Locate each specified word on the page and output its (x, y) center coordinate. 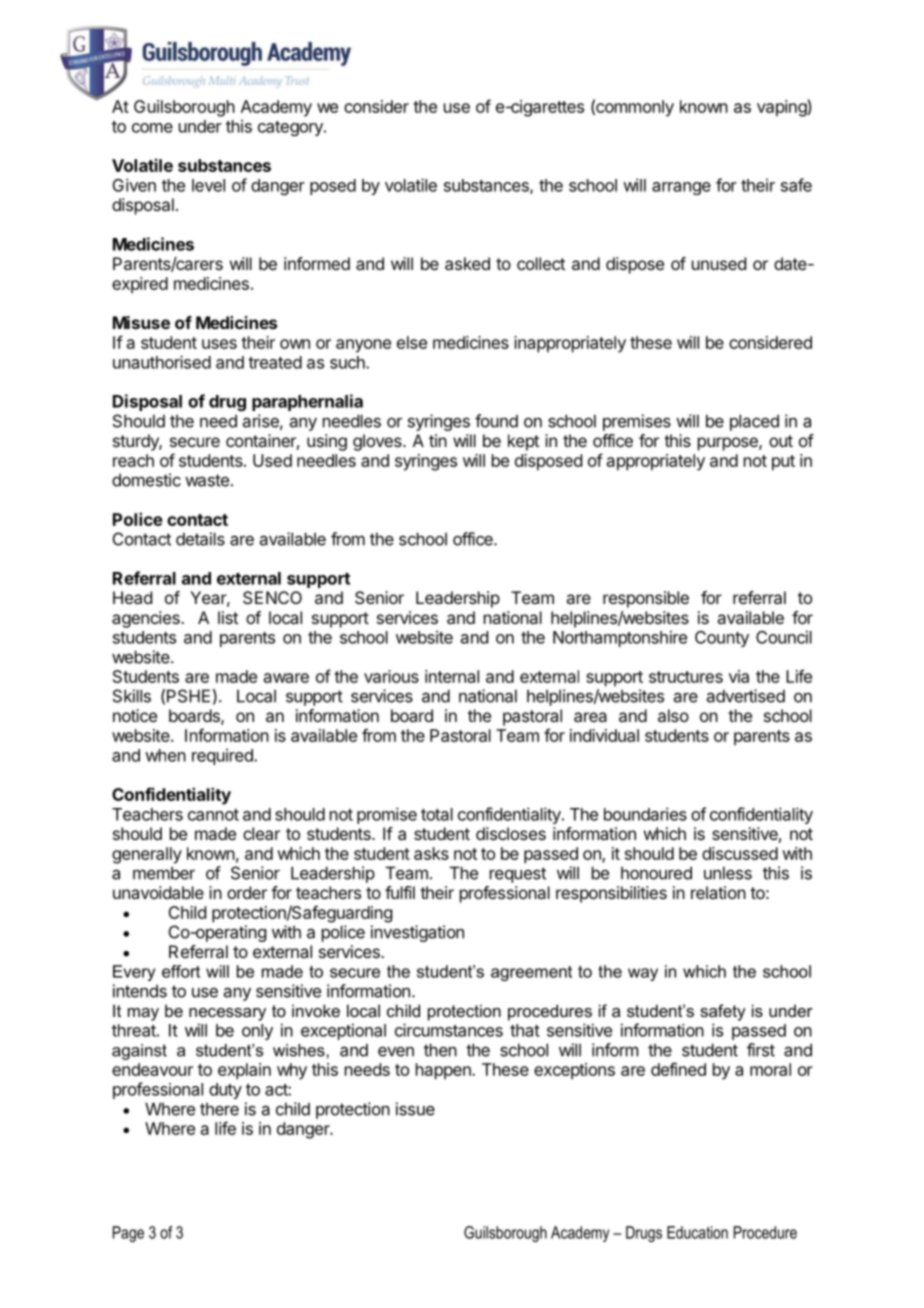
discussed (740, 853)
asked (467, 263)
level (208, 185)
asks (431, 853)
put (783, 463)
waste (207, 480)
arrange (681, 188)
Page (128, 1234)
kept (523, 442)
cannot (213, 815)
